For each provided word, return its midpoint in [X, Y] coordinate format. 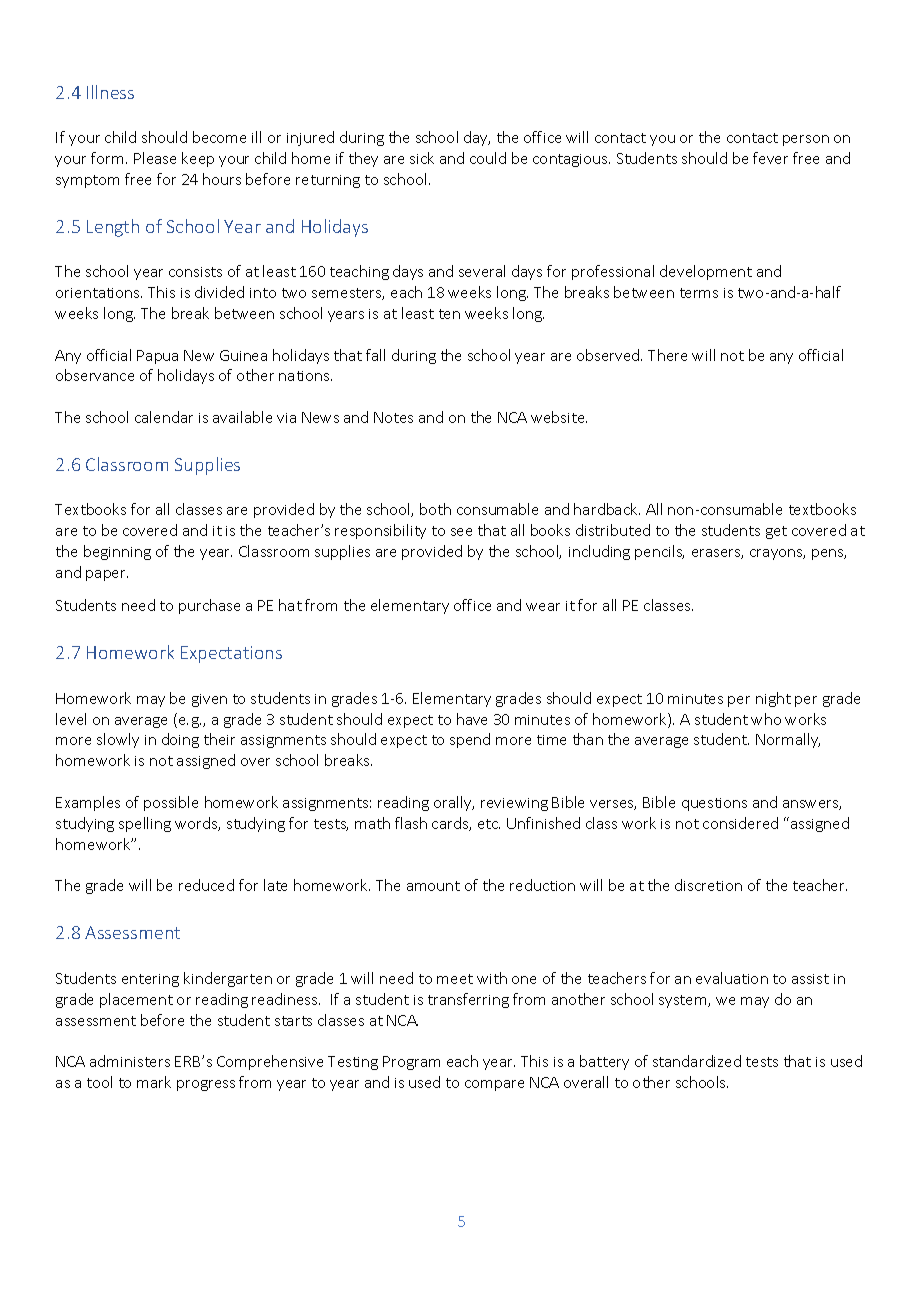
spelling [145, 824]
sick [422, 158]
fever [770, 158]
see [461, 532]
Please [155, 158]
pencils [659, 552]
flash [411, 823]
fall [375, 355]
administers [130, 1061]
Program [411, 1063]
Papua [157, 357]
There [667, 355]
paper [107, 575]
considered [740, 823]
